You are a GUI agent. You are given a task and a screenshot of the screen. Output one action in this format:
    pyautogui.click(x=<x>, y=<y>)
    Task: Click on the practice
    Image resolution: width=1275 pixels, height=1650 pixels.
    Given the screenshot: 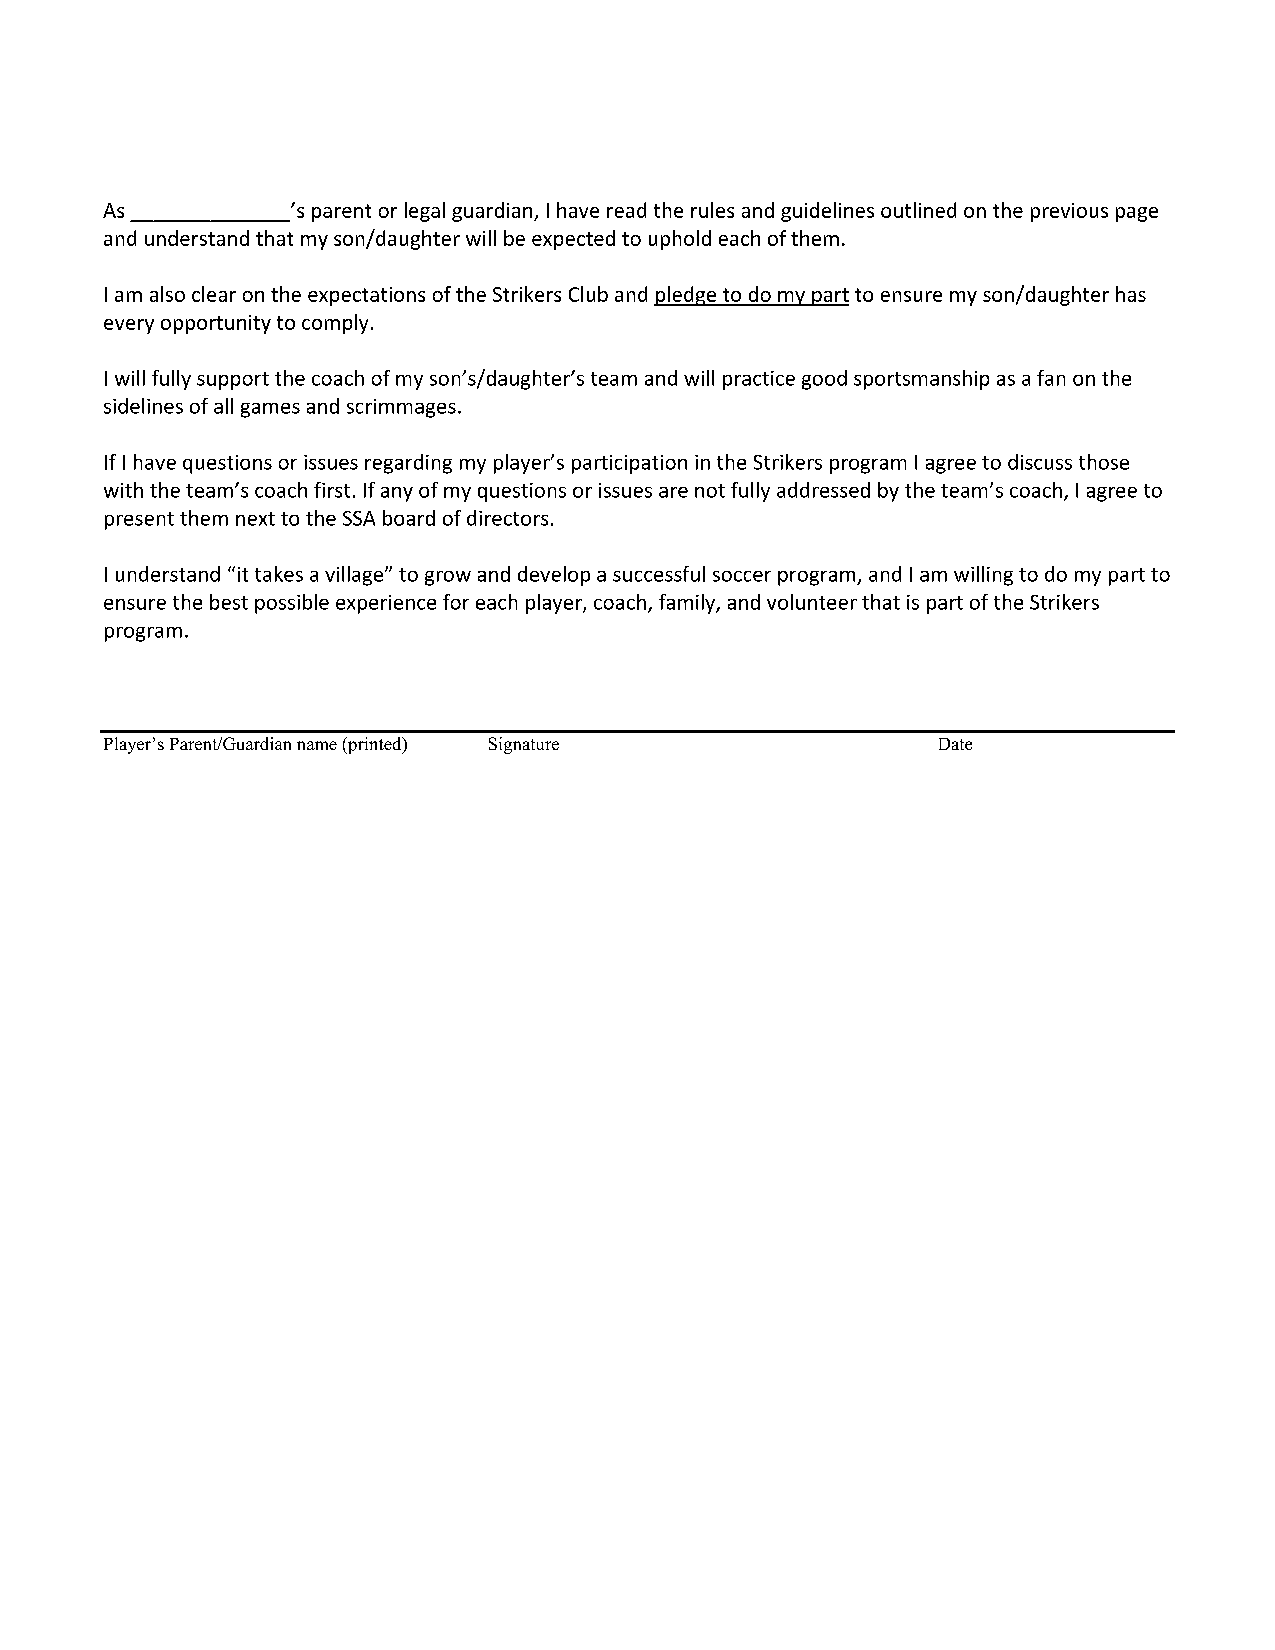 What is the action you would take?
    pyautogui.click(x=759, y=380)
